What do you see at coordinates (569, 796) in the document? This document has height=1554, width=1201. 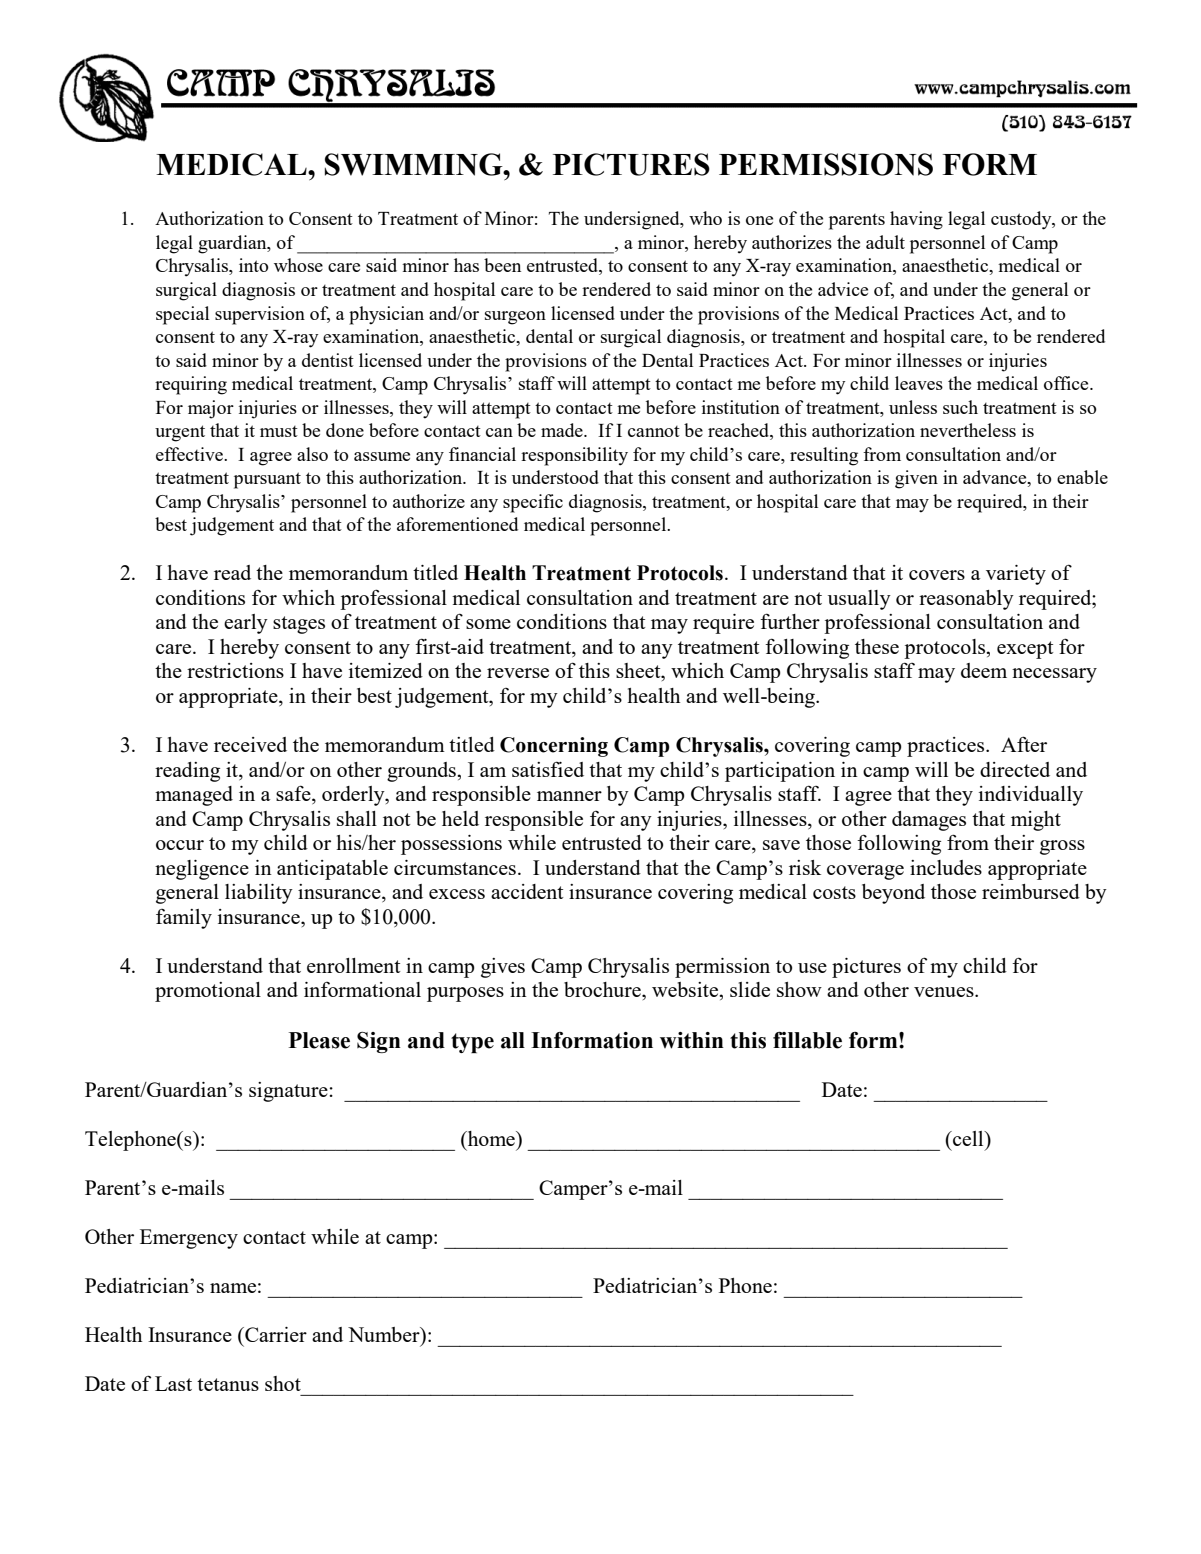 I see `manner` at bounding box center [569, 796].
